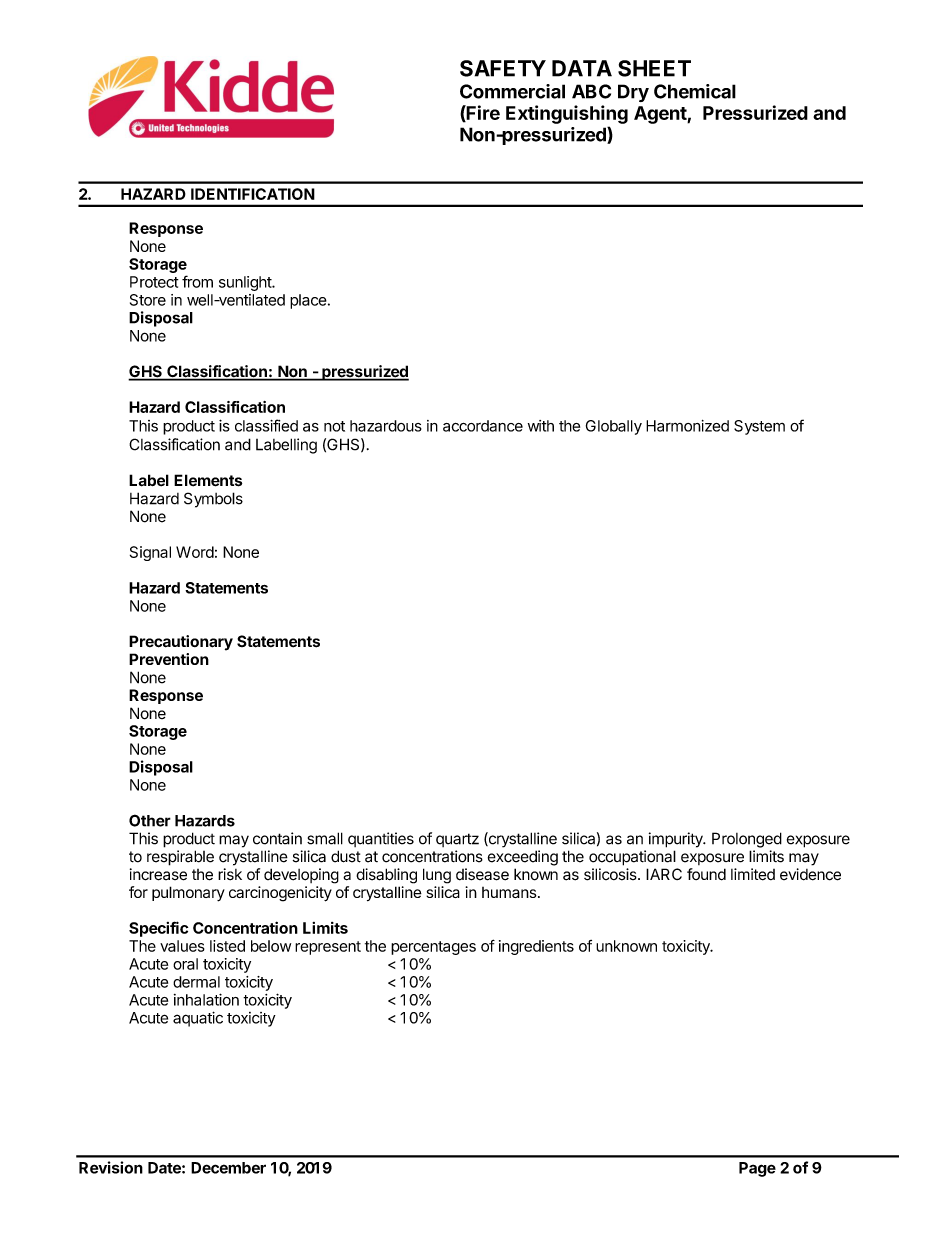  Describe the element at coordinates (695, 91) in the screenshot. I see `Chemical` at that location.
